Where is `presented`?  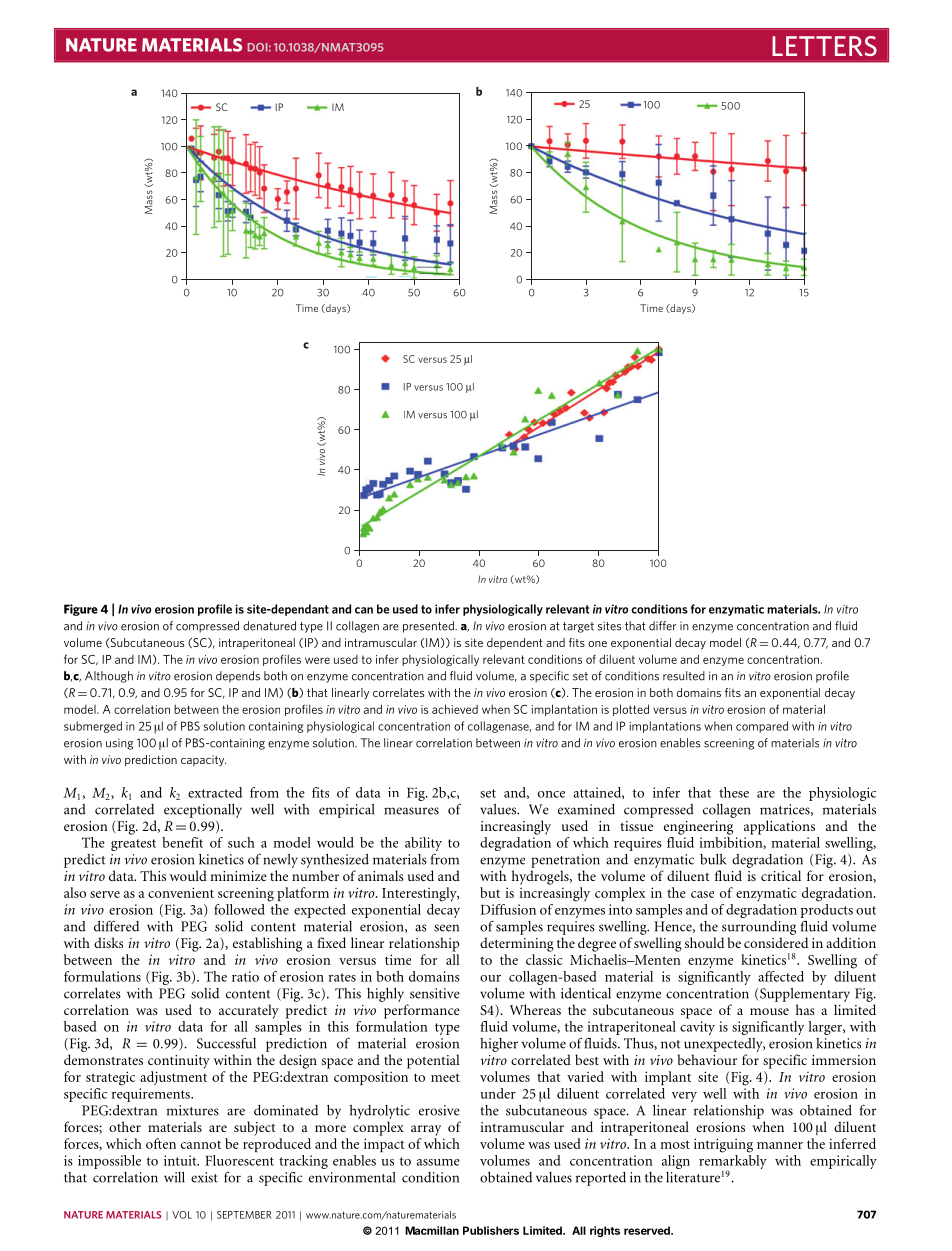 presented is located at coordinates (429, 627).
